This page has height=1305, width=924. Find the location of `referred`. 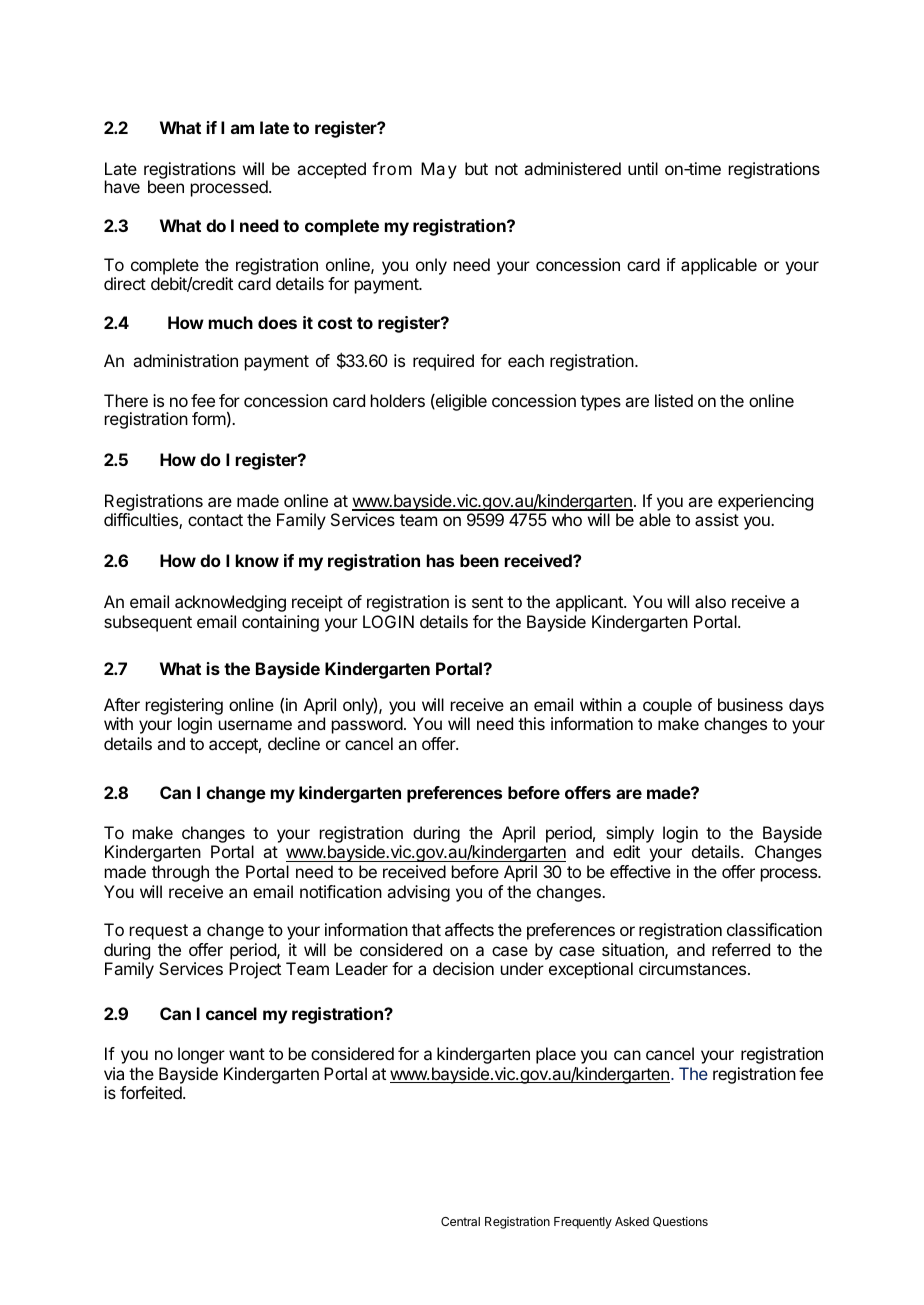

referred is located at coordinates (741, 949).
